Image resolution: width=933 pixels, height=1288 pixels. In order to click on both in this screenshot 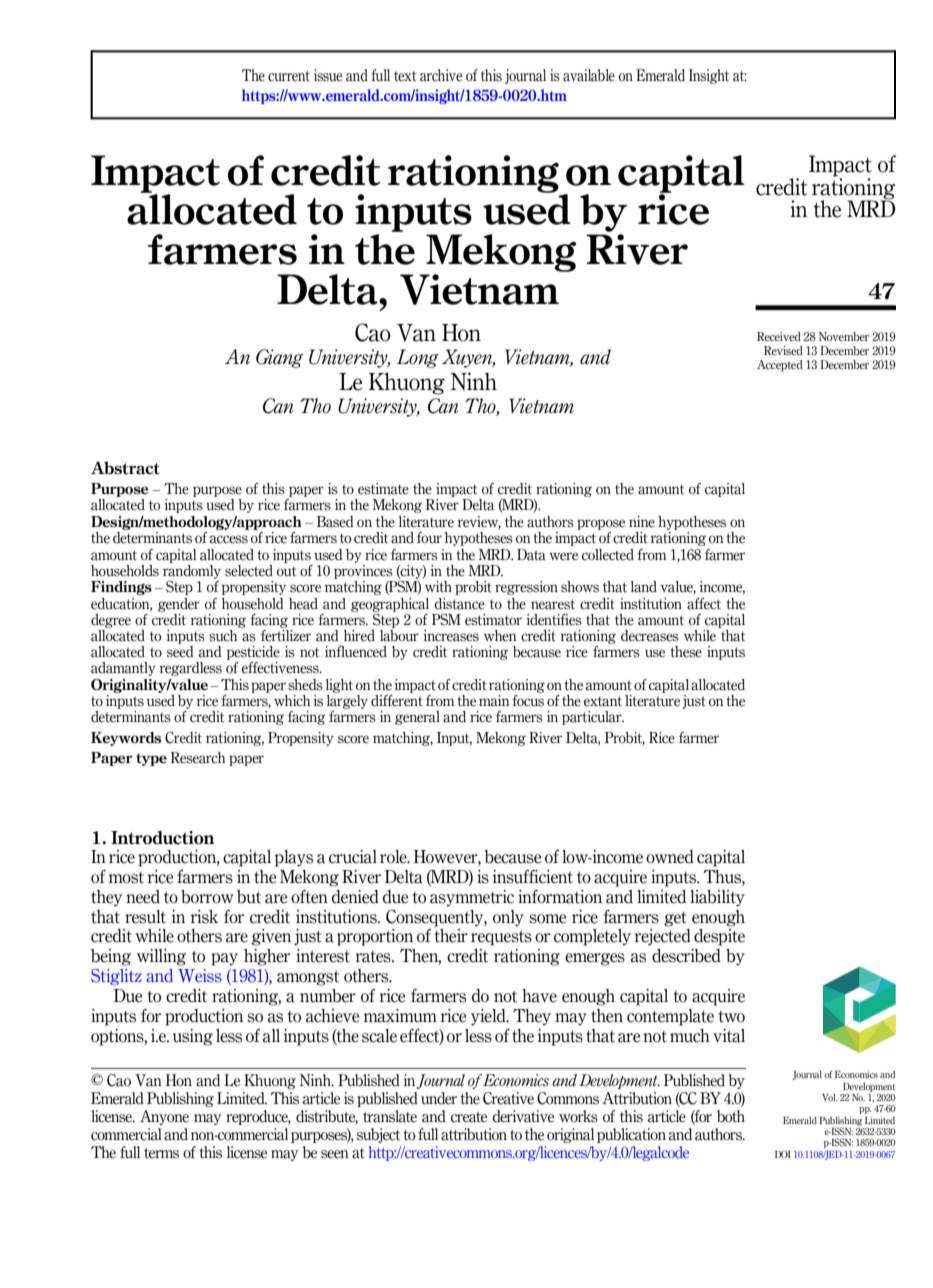, I will do `click(731, 1116)`.
